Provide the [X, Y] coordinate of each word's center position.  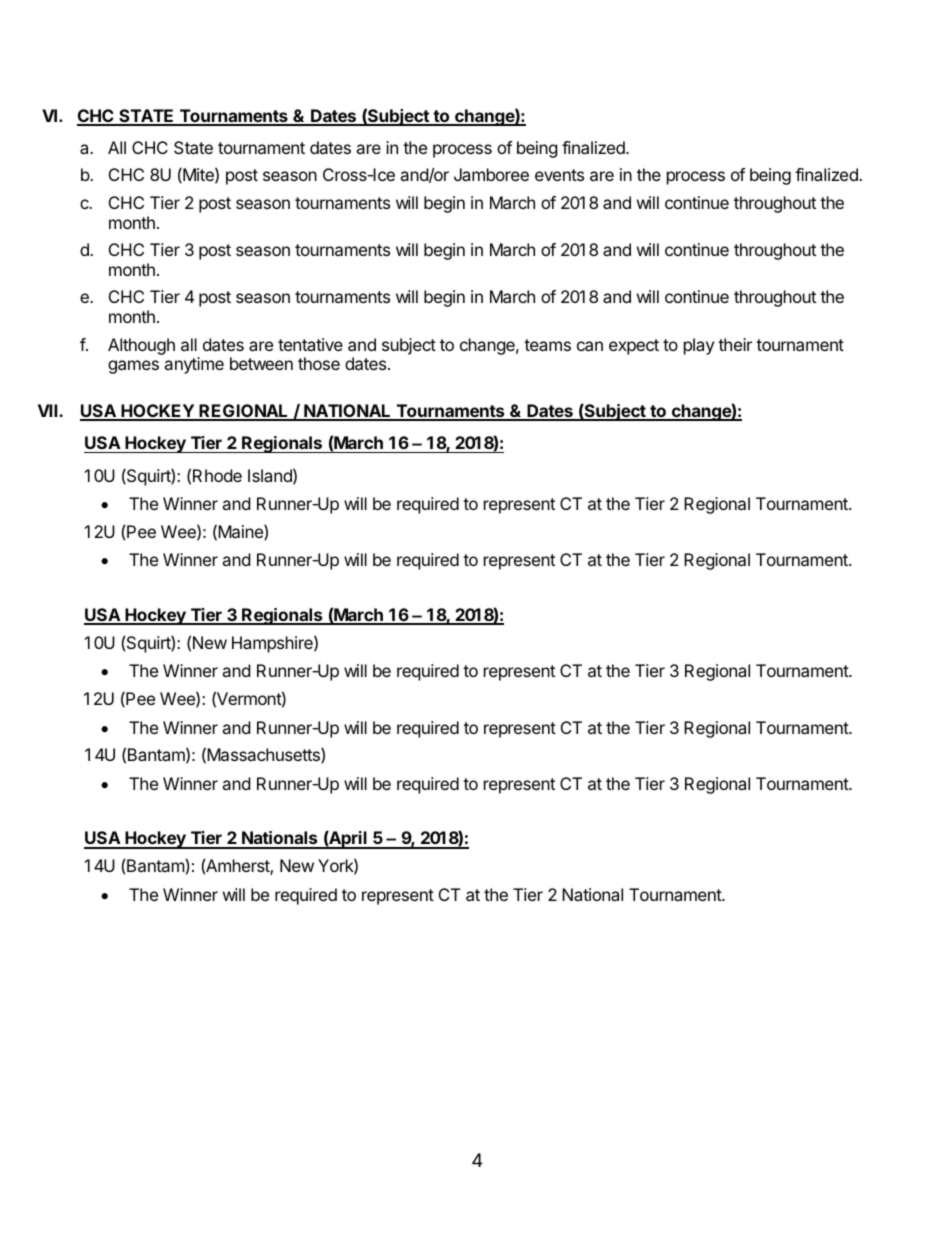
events [559, 175]
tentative [310, 344]
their [735, 344]
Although [141, 346]
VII [49, 410]
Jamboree [491, 174]
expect [634, 347]
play [699, 346]
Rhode [217, 475]
